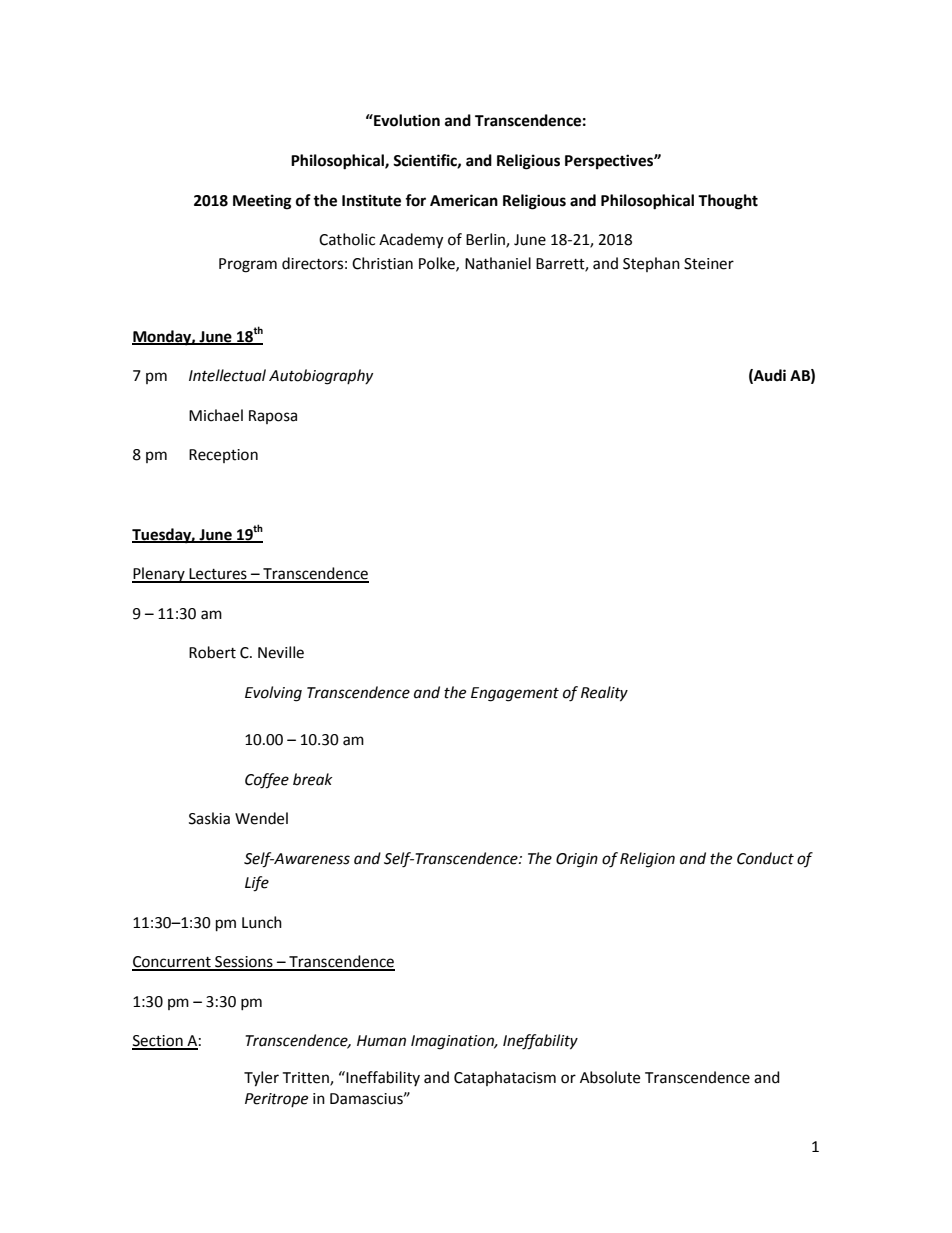 This document has height=1233, width=952. Describe the element at coordinates (321, 377) in the document. I see `Autobiography` at that location.
